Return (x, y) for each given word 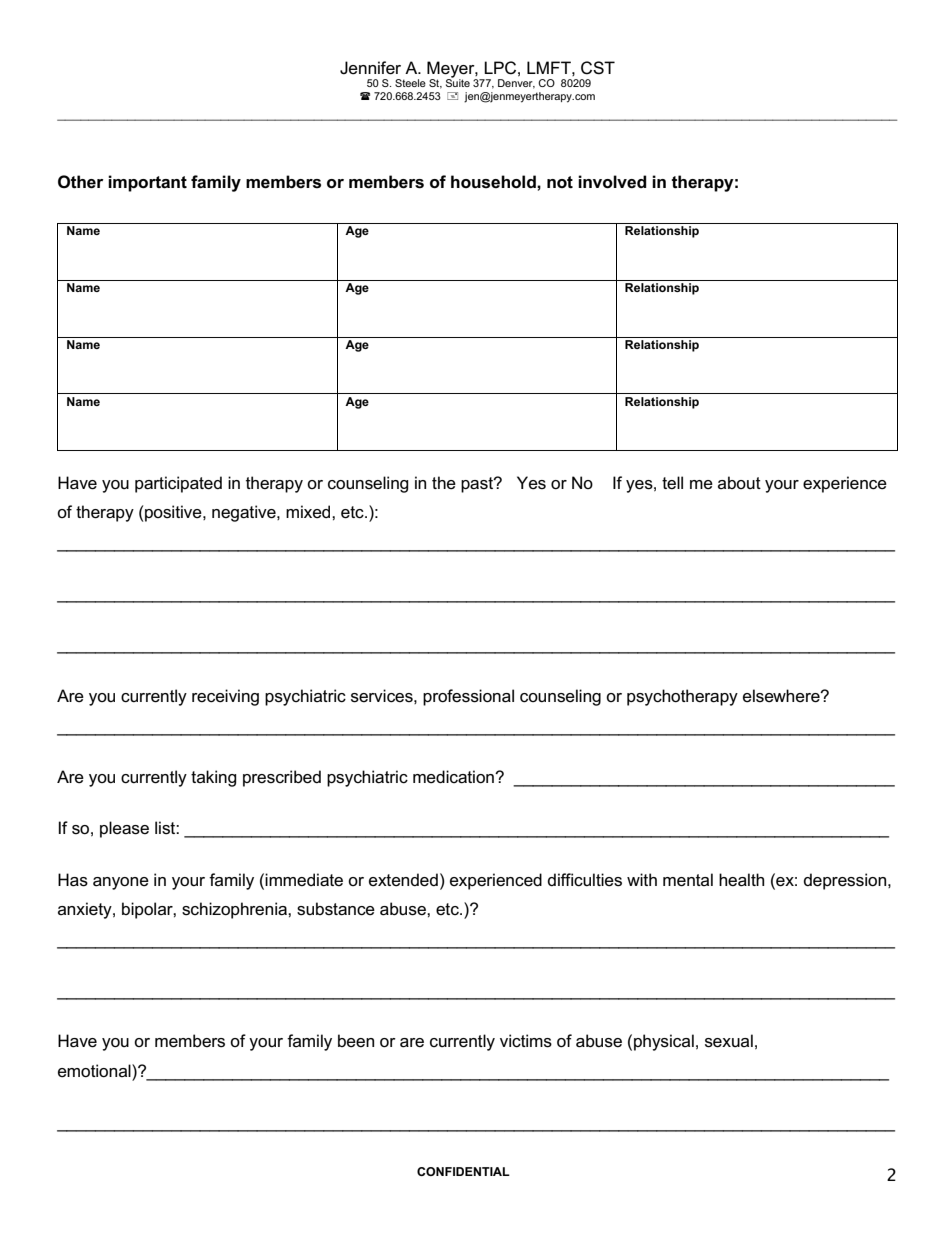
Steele (410, 83)
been (356, 1041)
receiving (225, 697)
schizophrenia (235, 910)
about (739, 482)
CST (598, 68)
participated (178, 484)
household (494, 182)
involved (612, 182)
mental (688, 880)
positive (173, 513)
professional (468, 697)
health (741, 880)
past (478, 485)
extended (403, 880)
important (147, 183)
